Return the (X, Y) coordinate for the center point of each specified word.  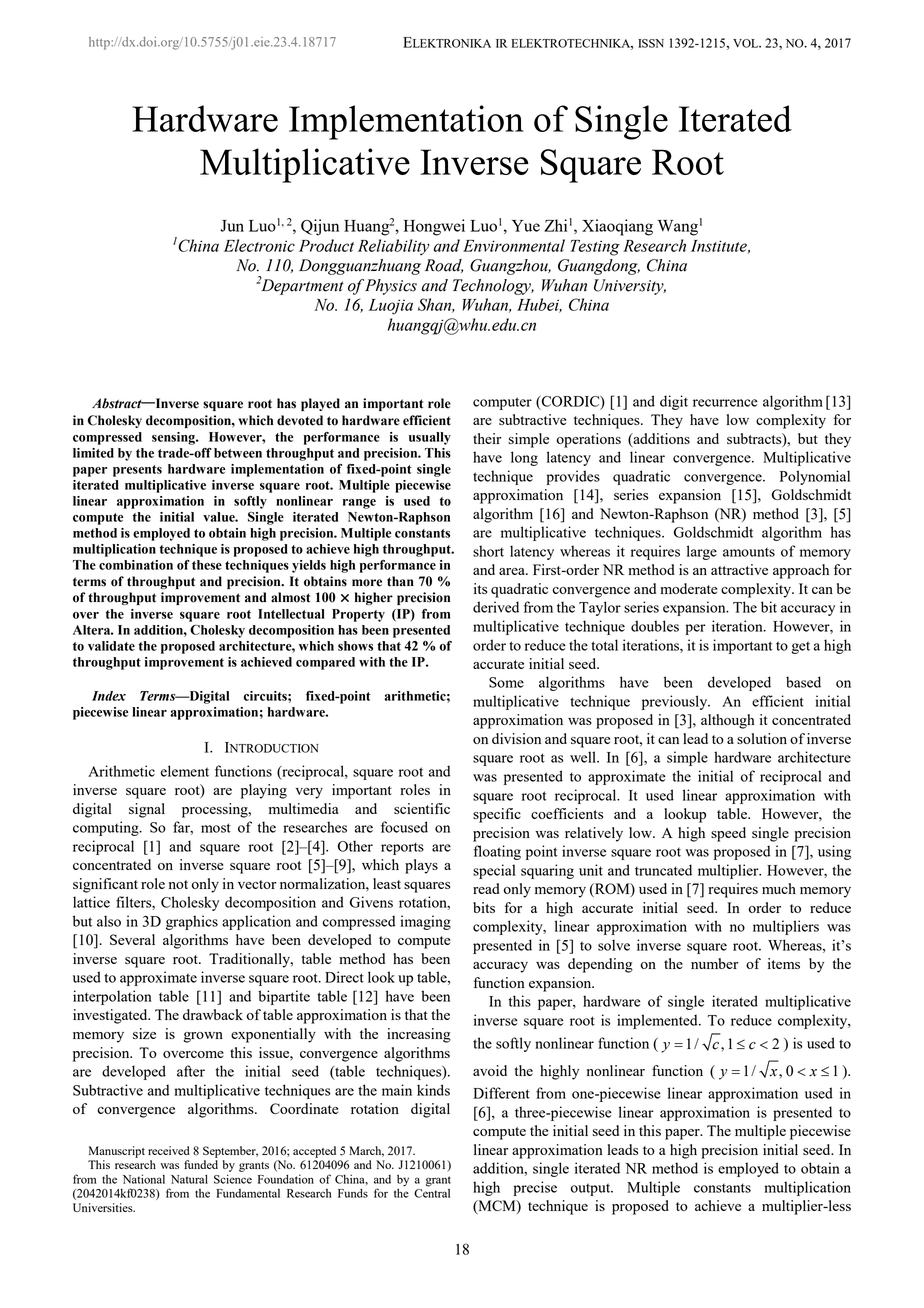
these (207, 565)
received (169, 1150)
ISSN (651, 43)
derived (496, 607)
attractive (739, 569)
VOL (747, 43)
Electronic (259, 245)
